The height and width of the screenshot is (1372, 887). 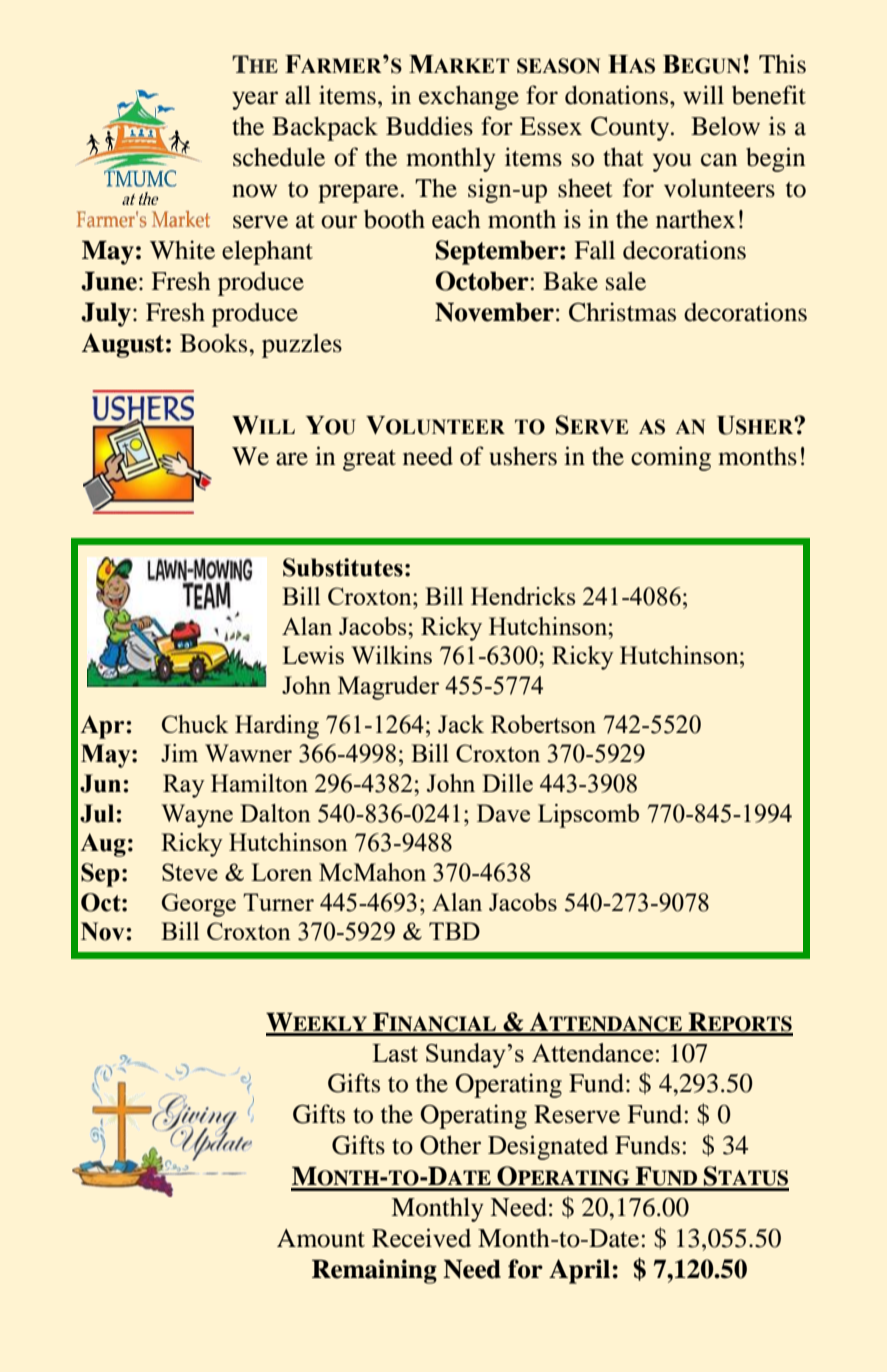 I want to click on Wilkins, so click(x=391, y=655).
